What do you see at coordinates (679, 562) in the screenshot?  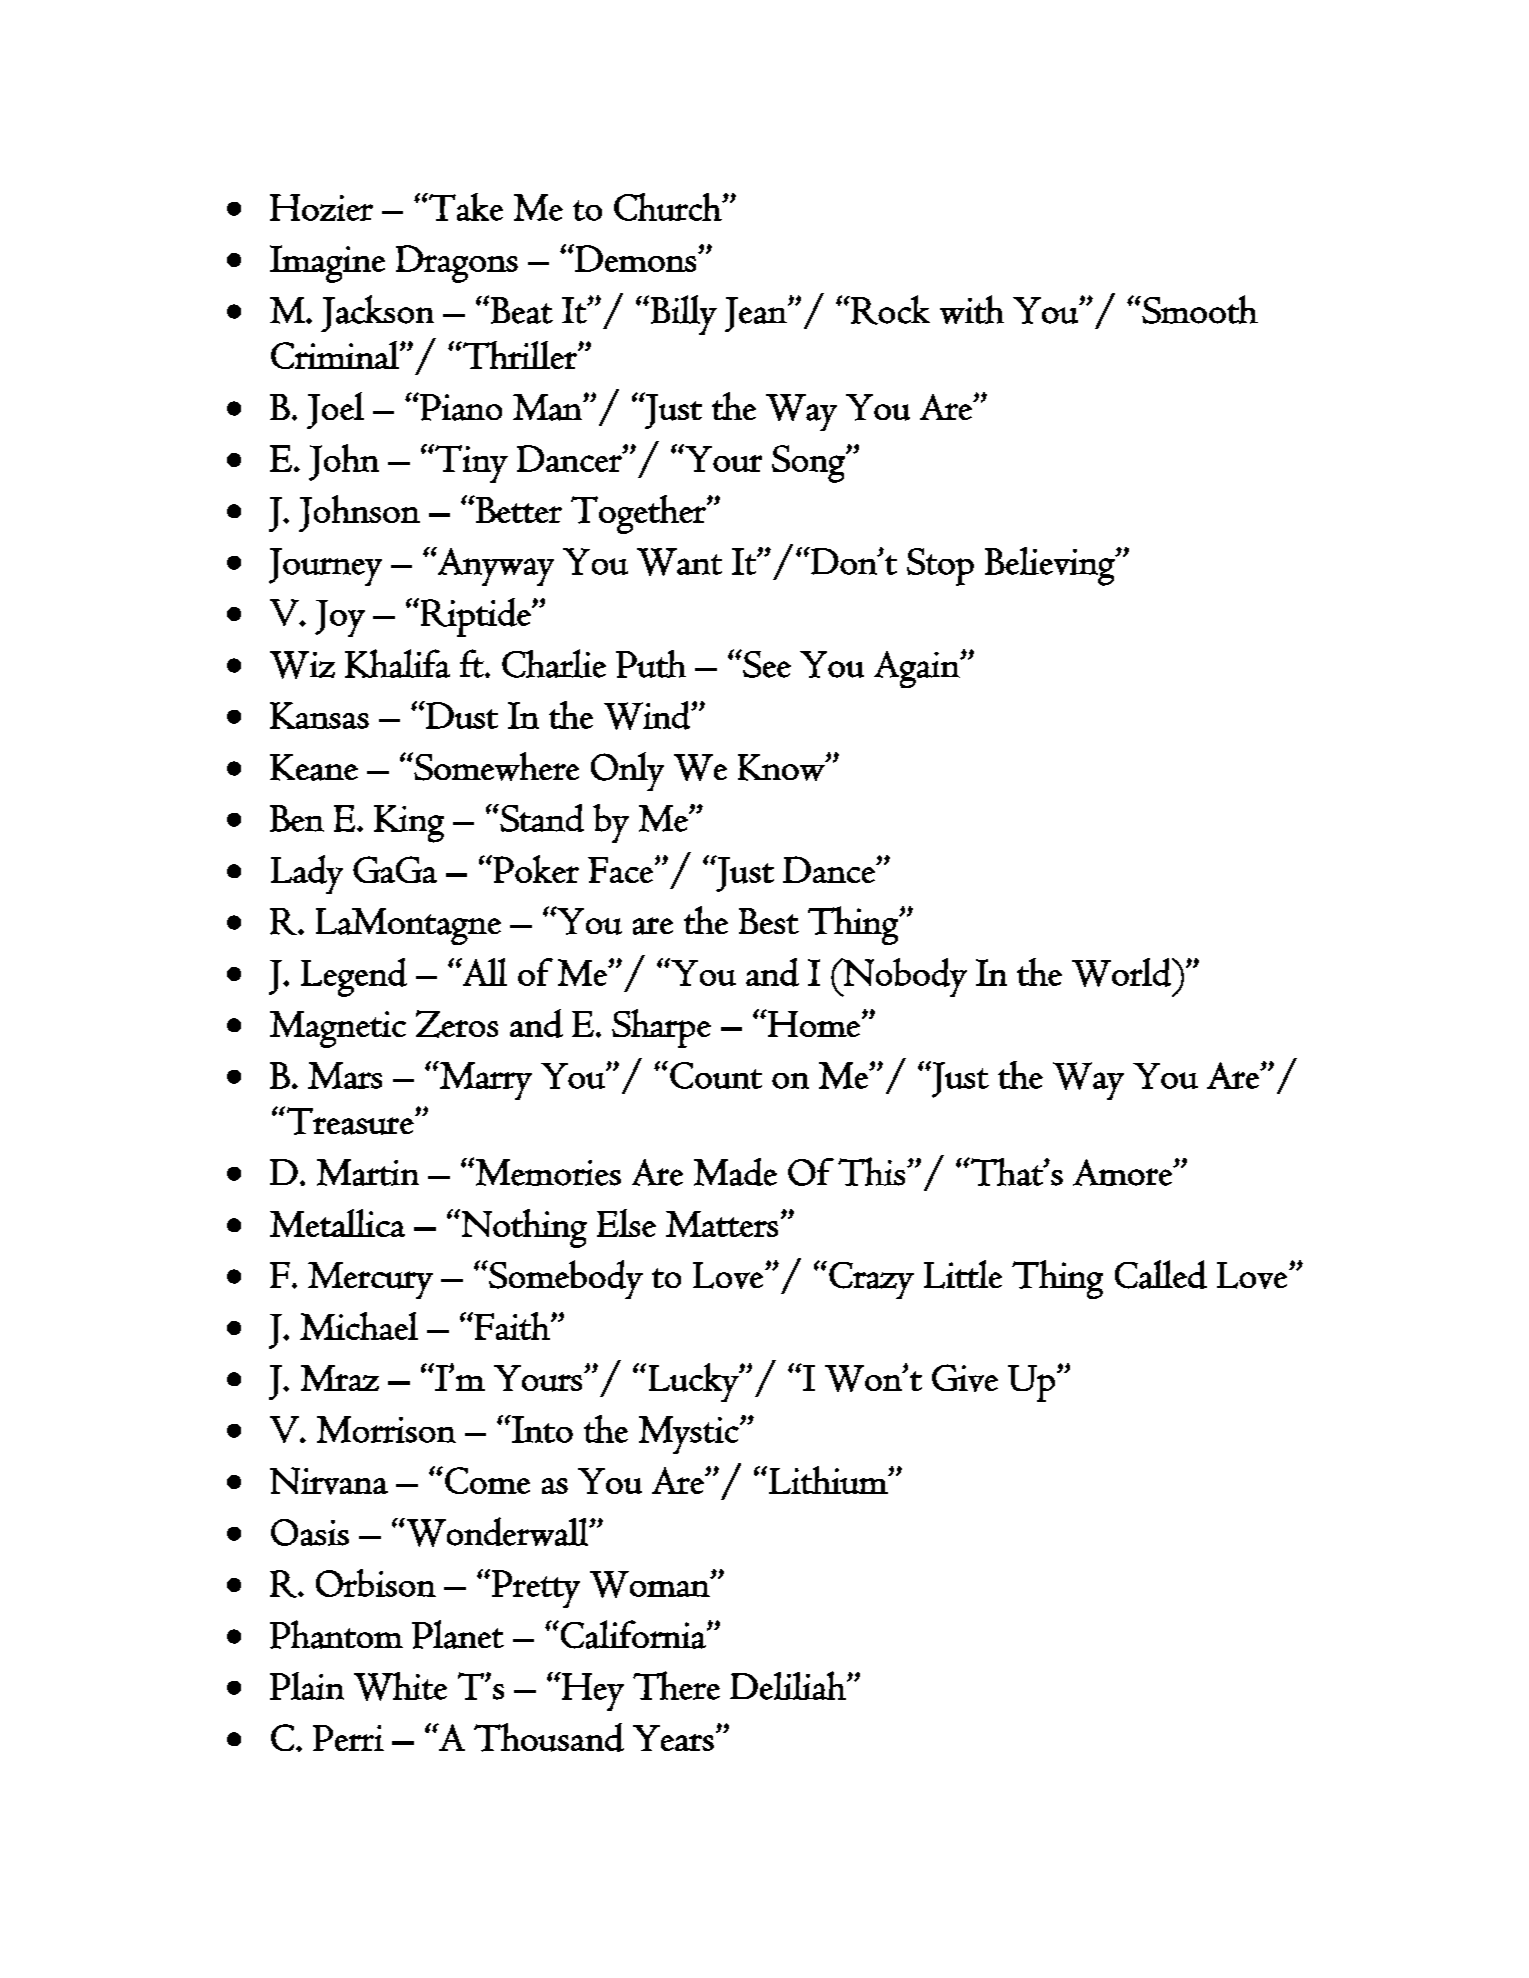 I see `Want` at bounding box center [679, 562].
